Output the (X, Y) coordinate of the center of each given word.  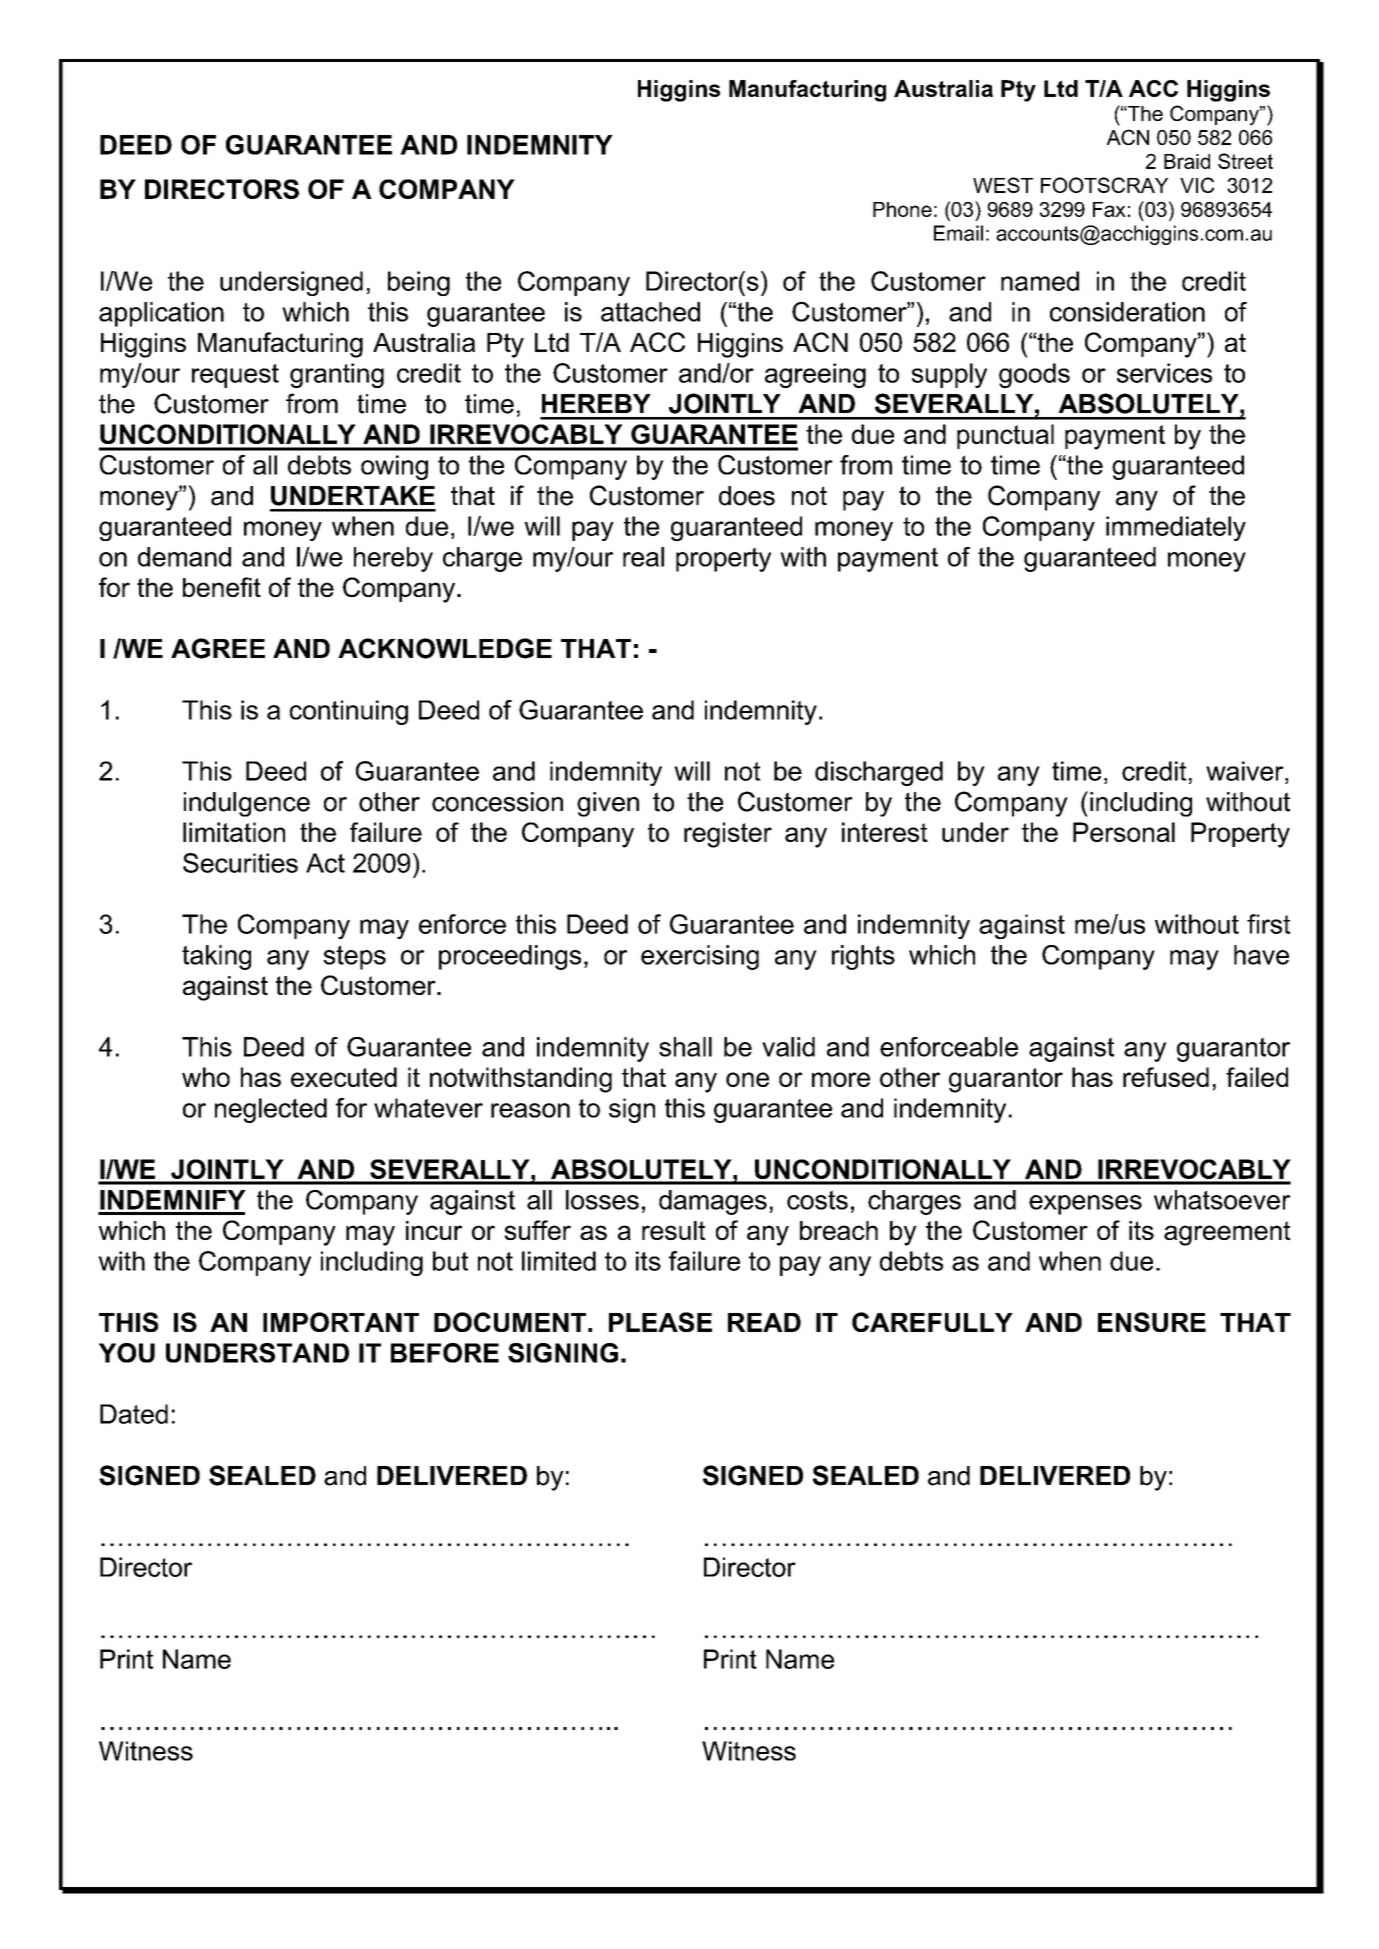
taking (216, 957)
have (1261, 955)
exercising (700, 957)
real (643, 557)
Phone (902, 209)
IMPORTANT (341, 1322)
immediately (1176, 528)
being (419, 283)
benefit (222, 587)
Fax (1109, 209)
